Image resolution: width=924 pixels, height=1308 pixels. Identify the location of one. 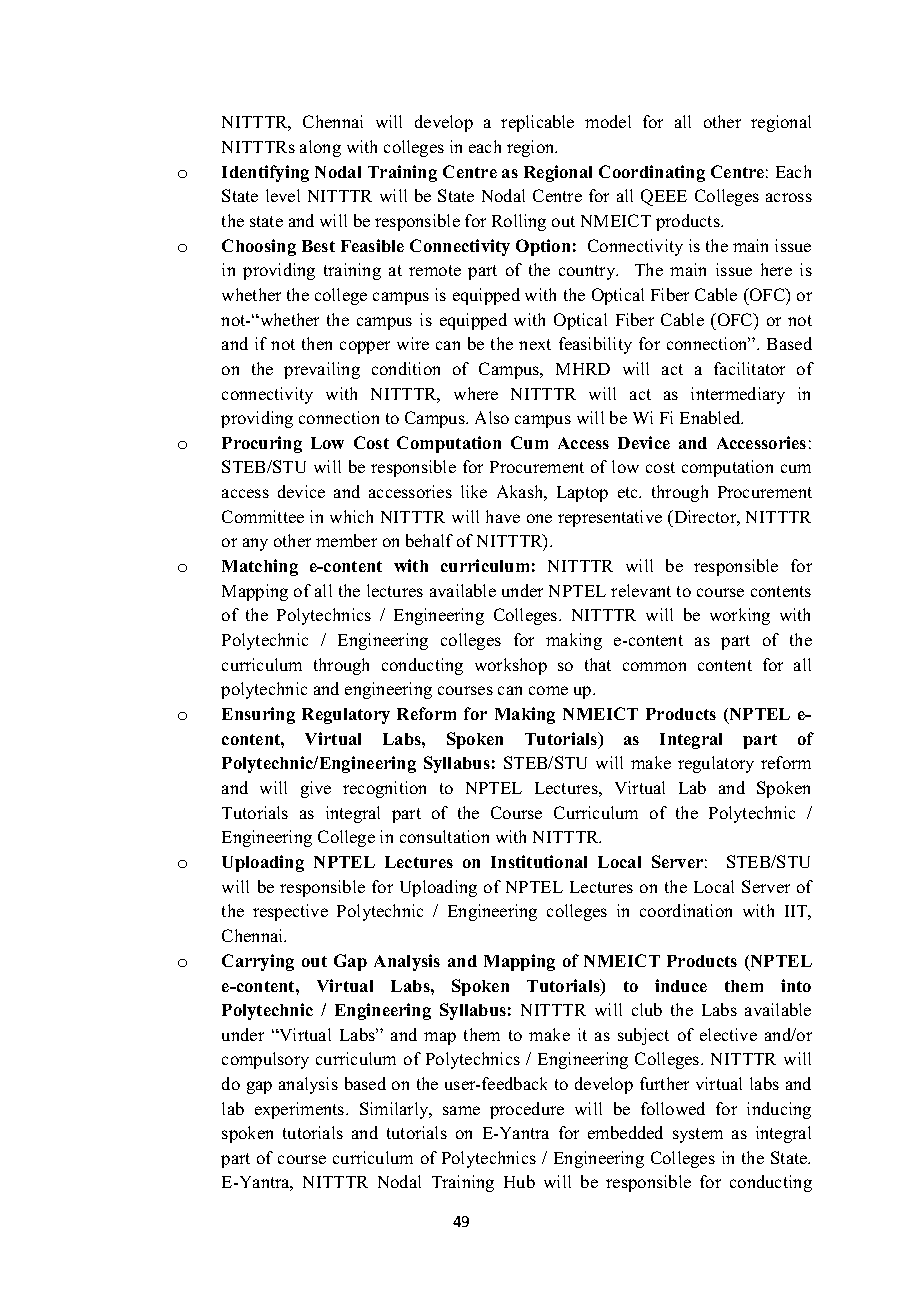
(539, 518).
